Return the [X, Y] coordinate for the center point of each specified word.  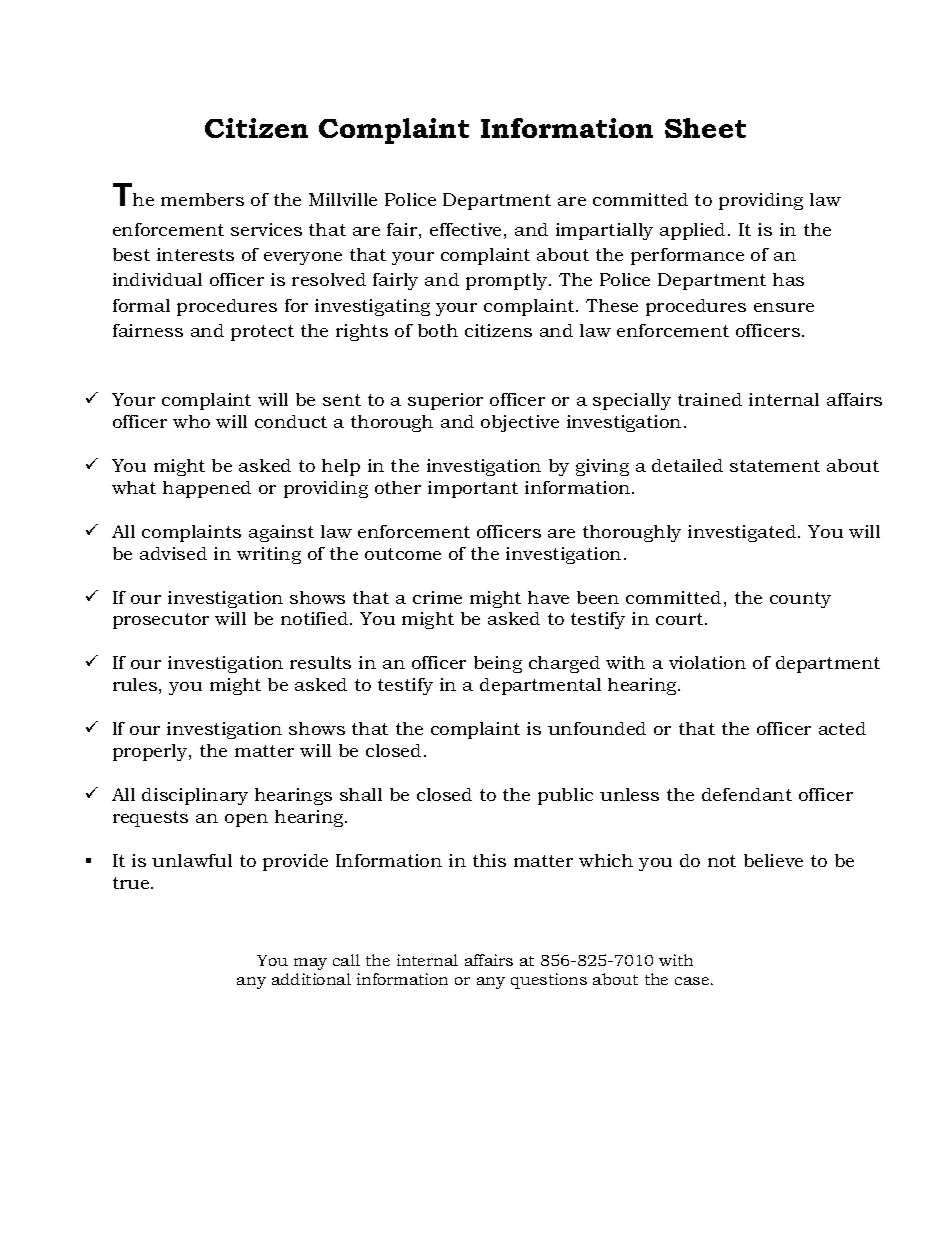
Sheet [705, 128]
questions [549, 981]
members [202, 199]
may [310, 964]
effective [465, 229]
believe [773, 860]
